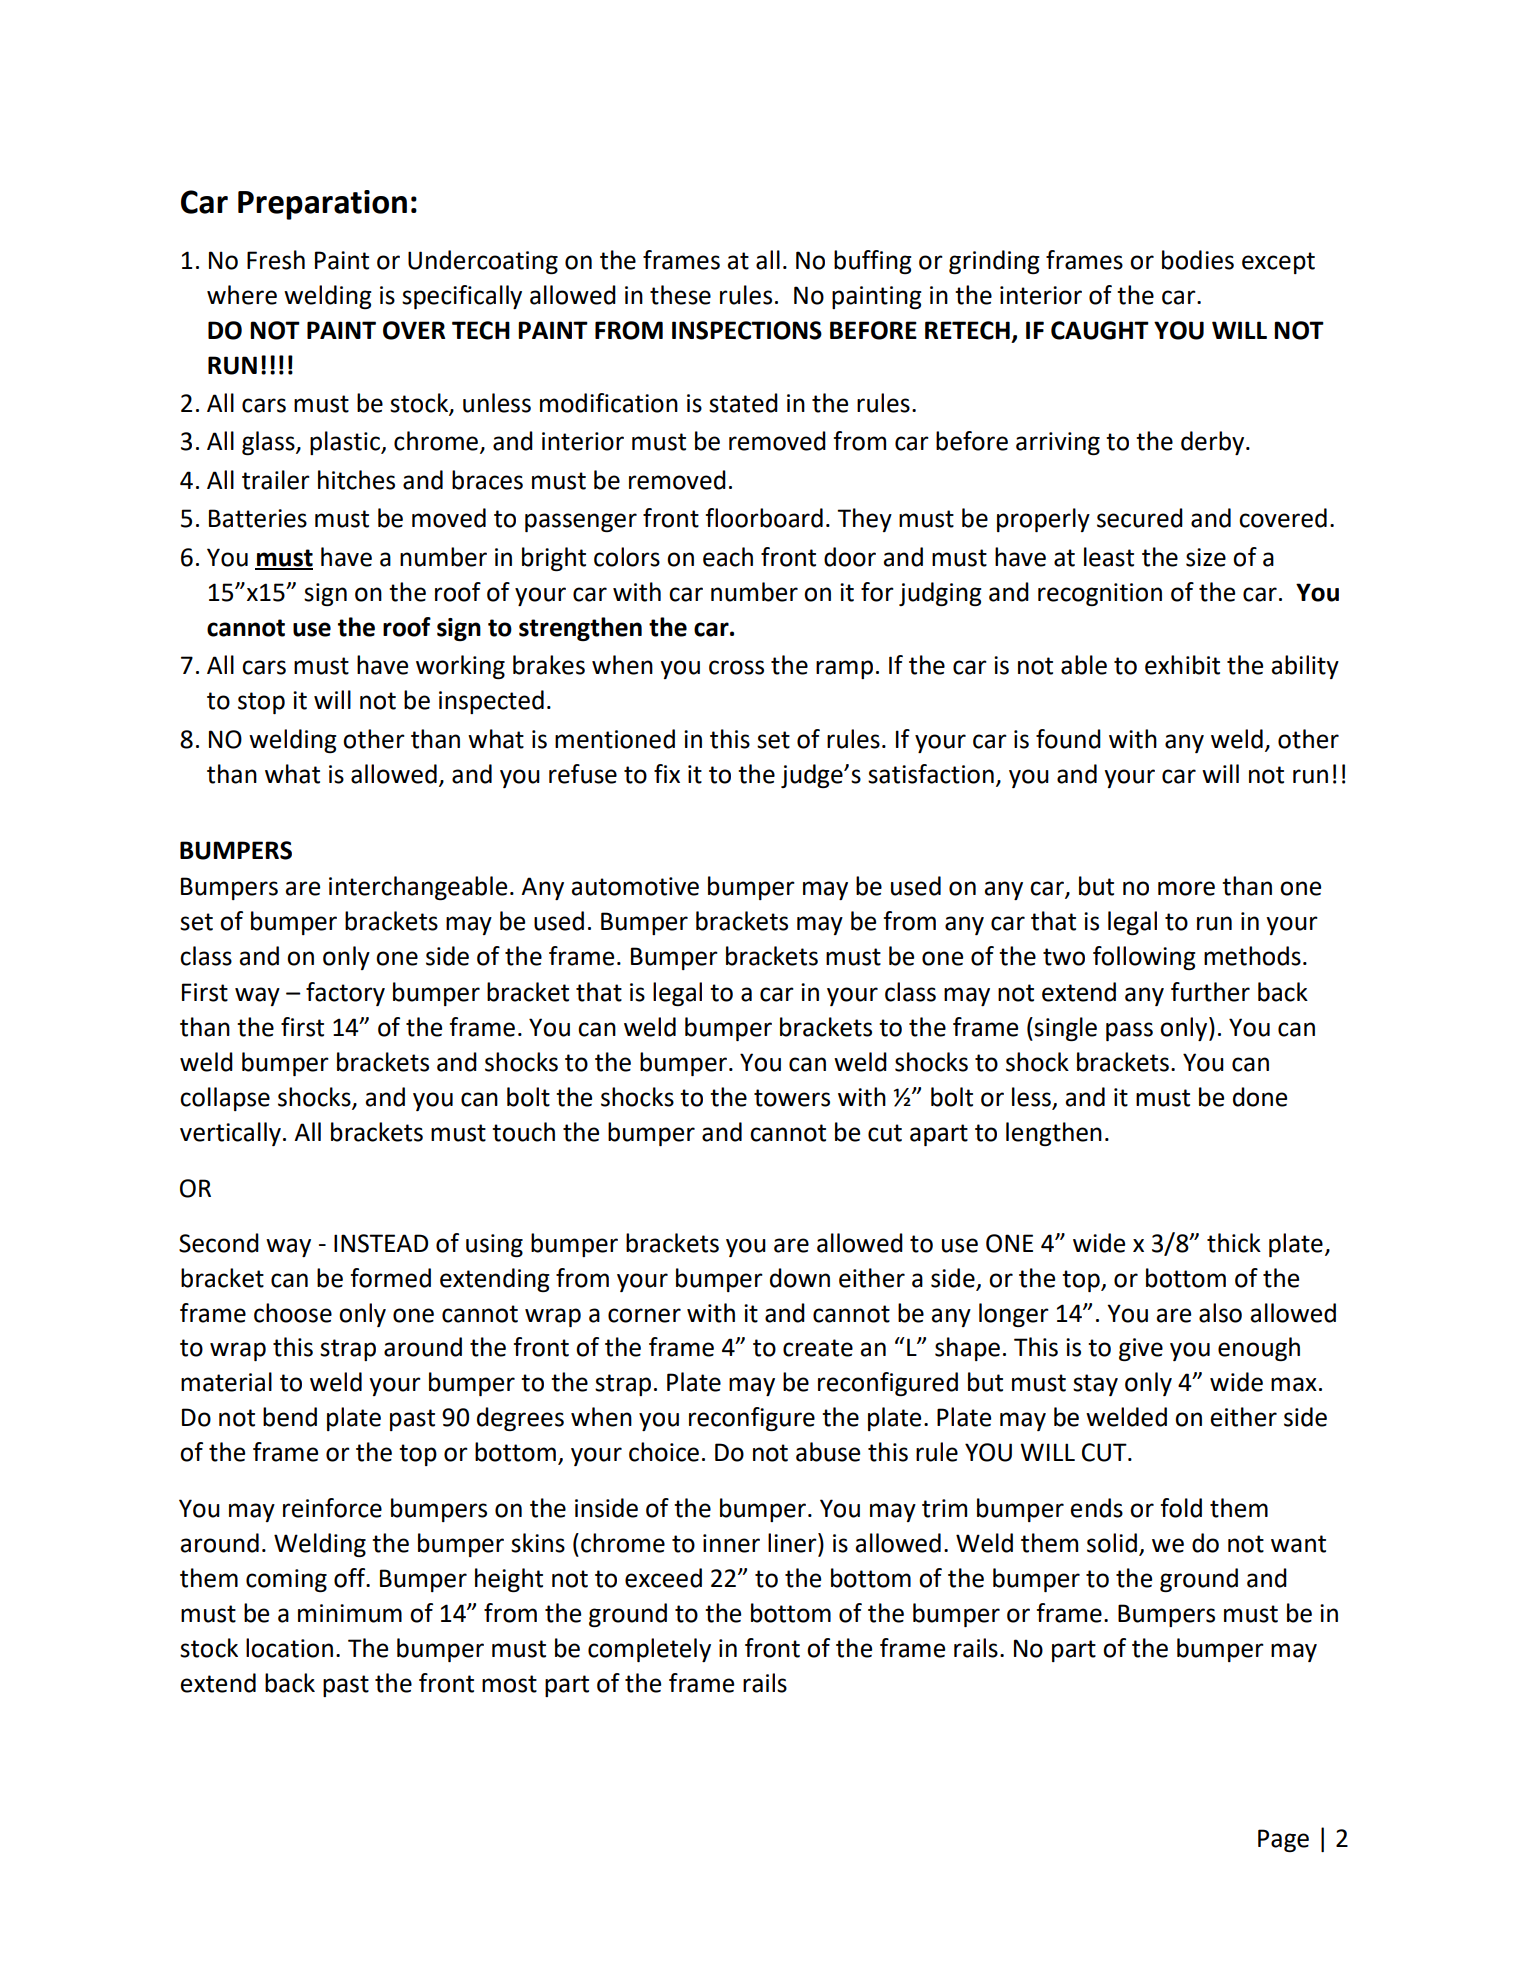 This screenshot has height=1978, width=1529. Describe the element at coordinates (828, 1452) in the screenshot. I see `abuse` at that location.
